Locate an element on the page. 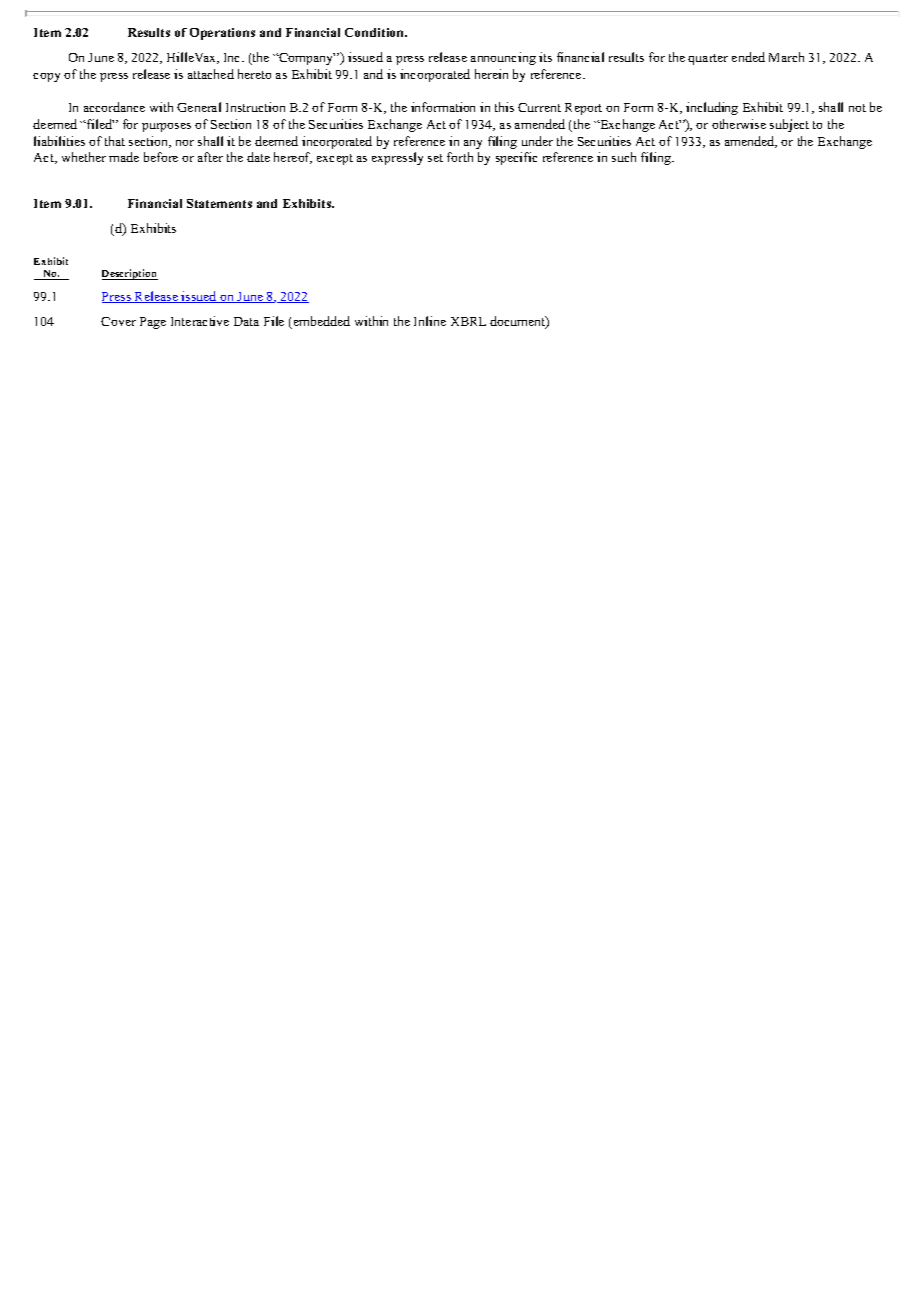 The width and height of the page is (924, 1308). embedded is located at coordinates (320, 322).
